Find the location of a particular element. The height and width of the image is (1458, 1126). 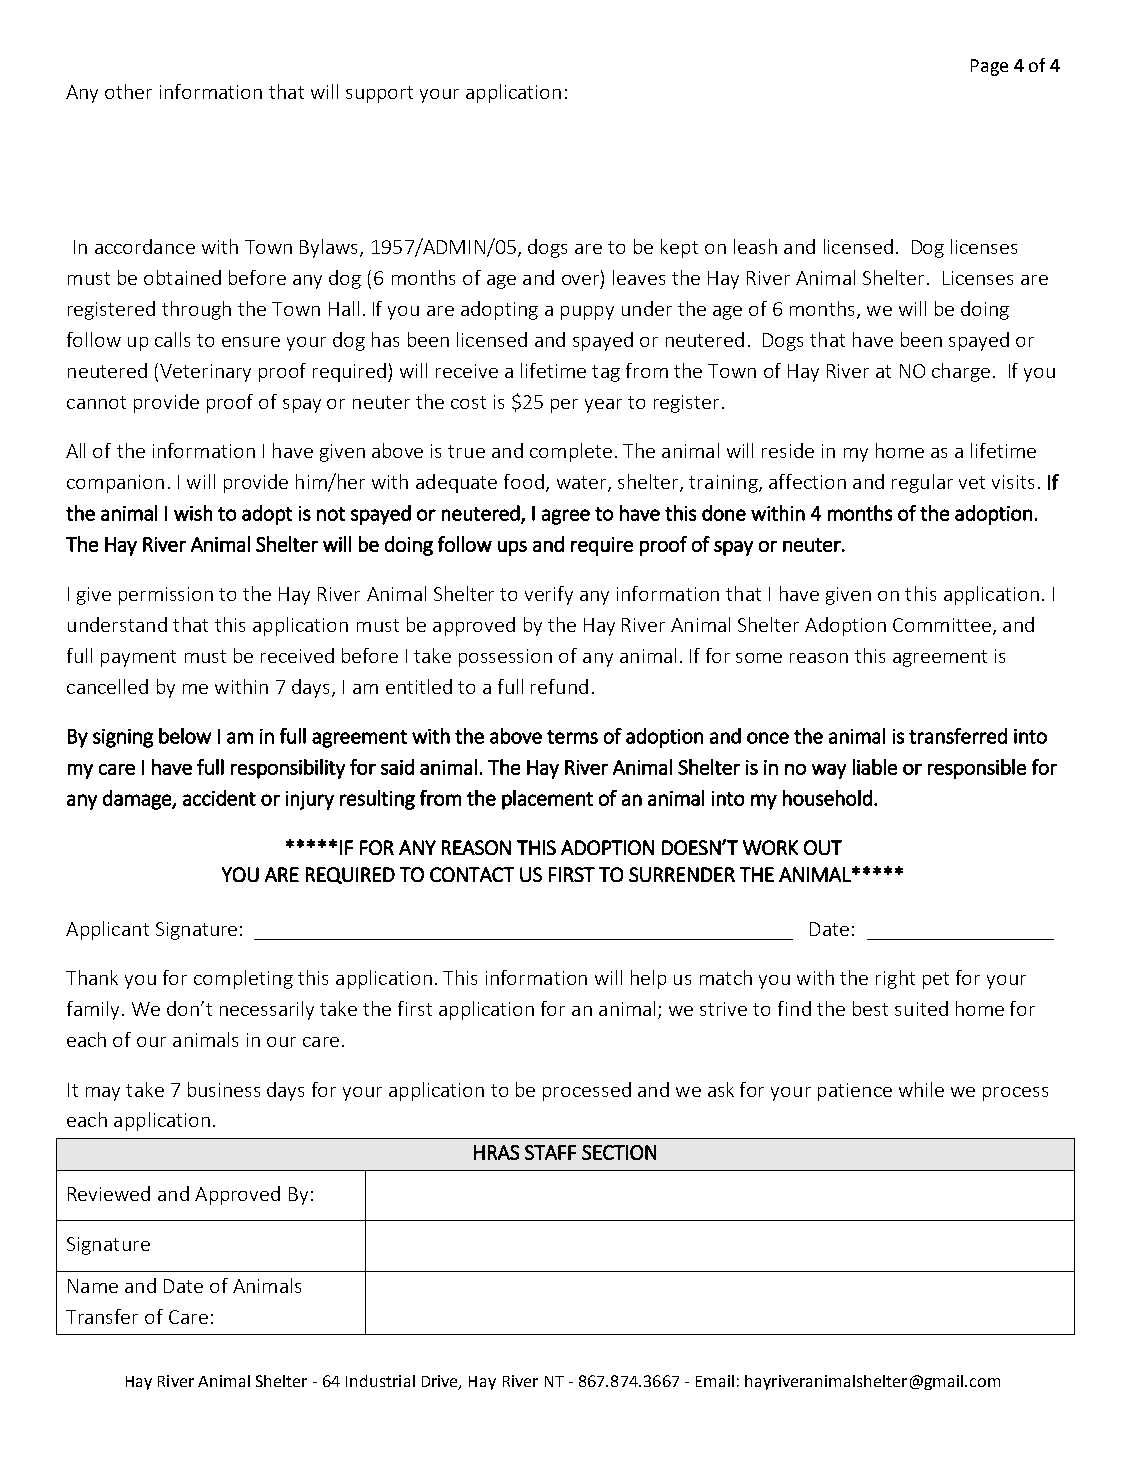

Name is located at coordinates (93, 1286).
